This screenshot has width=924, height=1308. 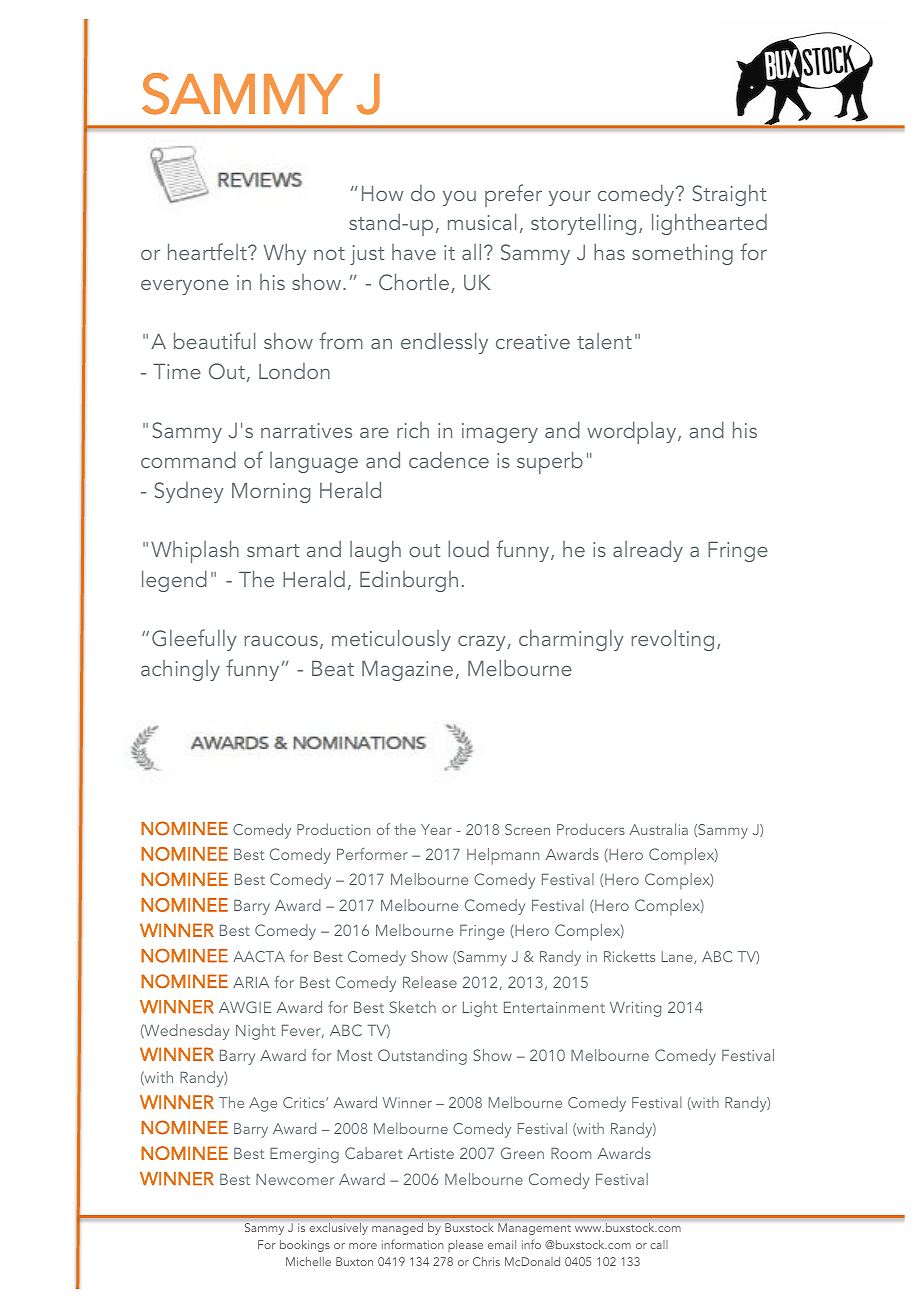 What do you see at coordinates (482, 221) in the screenshot?
I see `musical` at bounding box center [482, 221].
